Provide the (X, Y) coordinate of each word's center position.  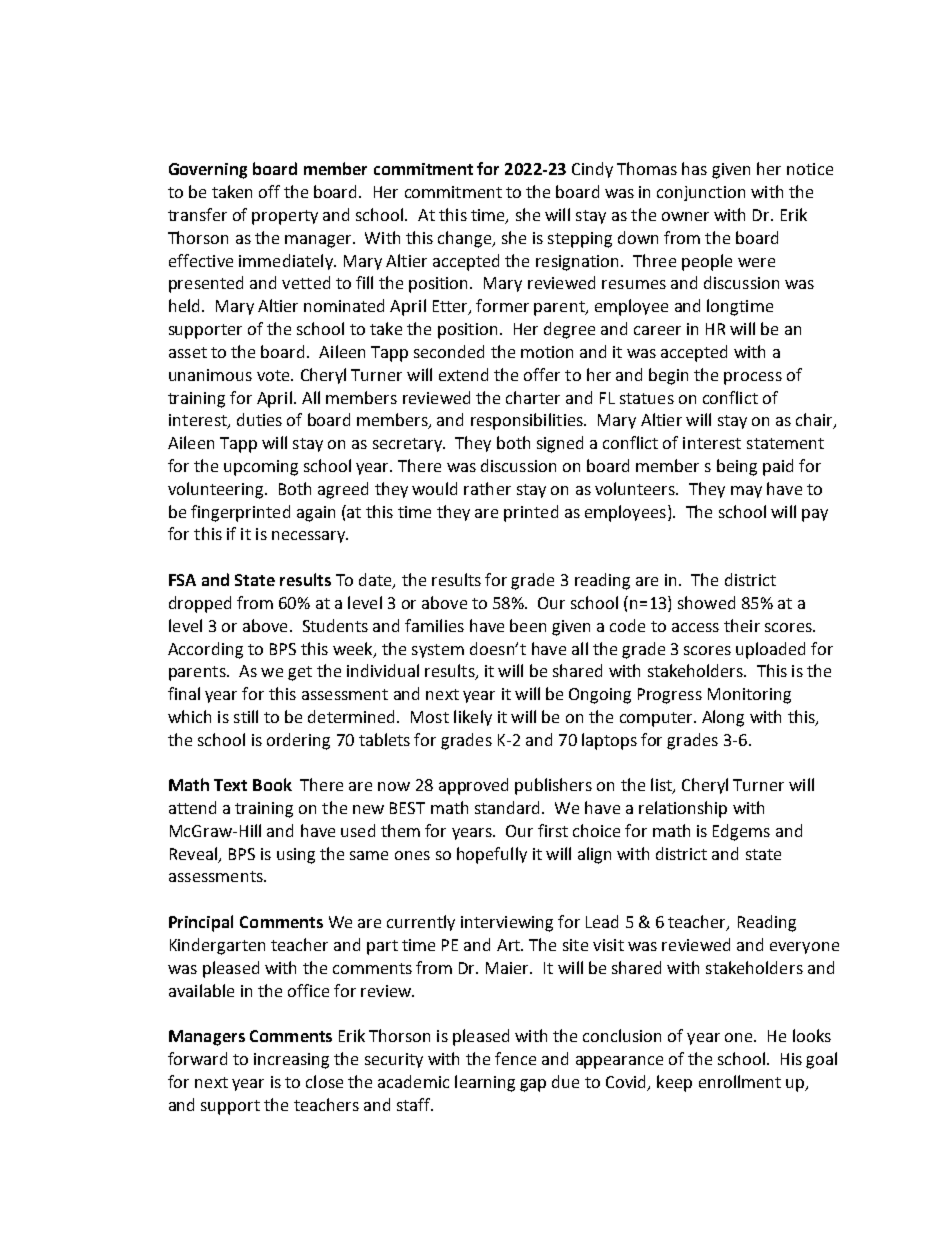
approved (473, 786)
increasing (291, 1061)
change (466, 239)
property (285, 217)
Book (272, 784)
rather (487, 488)
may (746, 492)
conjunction (701, 193)
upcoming (261, 468)
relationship (683, 809)
